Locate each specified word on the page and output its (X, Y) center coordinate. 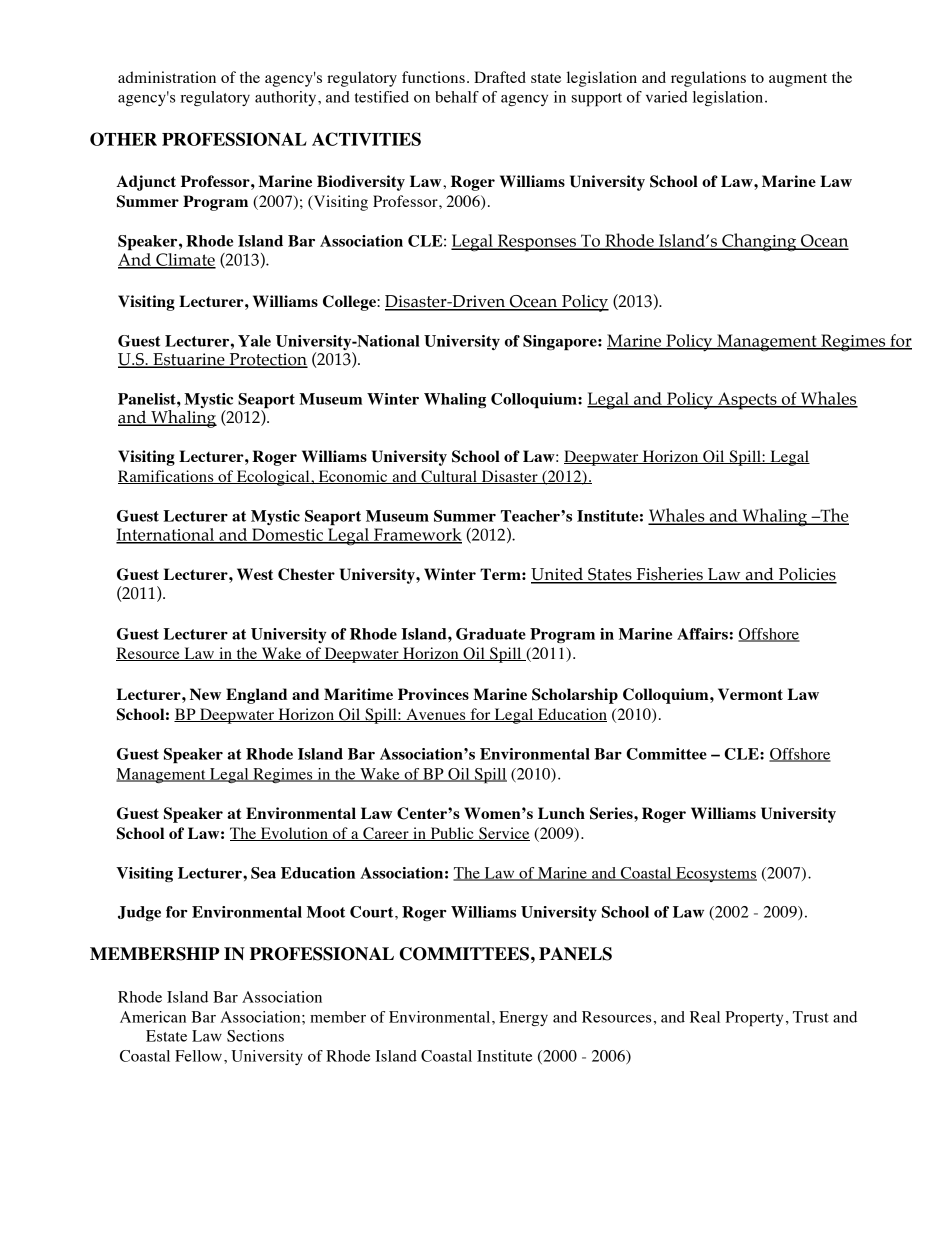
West (255, 574)
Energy (523, 1018)
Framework (417, 535)
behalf (457, 97)
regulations (708, 79)
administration (167, 77)
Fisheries (669, 575)
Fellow (198, 1056)
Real (705, 1017)
